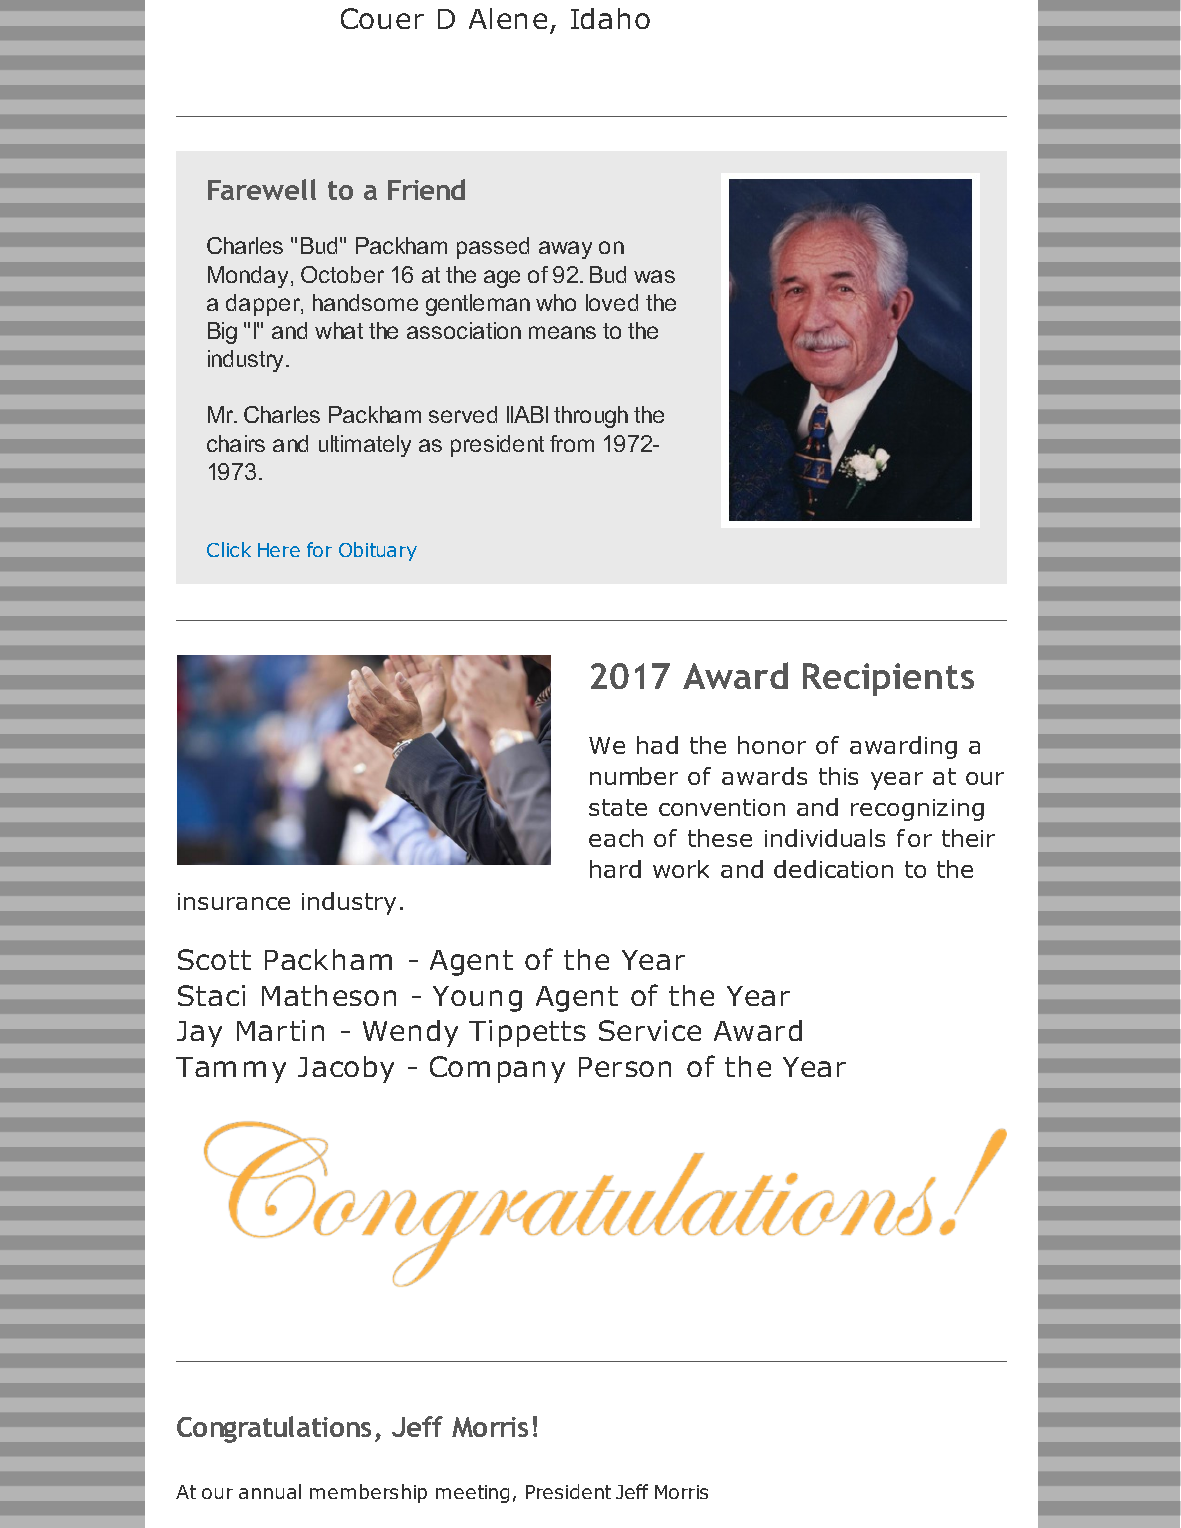 The image size is (1181, 1528). I want to click on Congratulations, so click(274, 1429).
